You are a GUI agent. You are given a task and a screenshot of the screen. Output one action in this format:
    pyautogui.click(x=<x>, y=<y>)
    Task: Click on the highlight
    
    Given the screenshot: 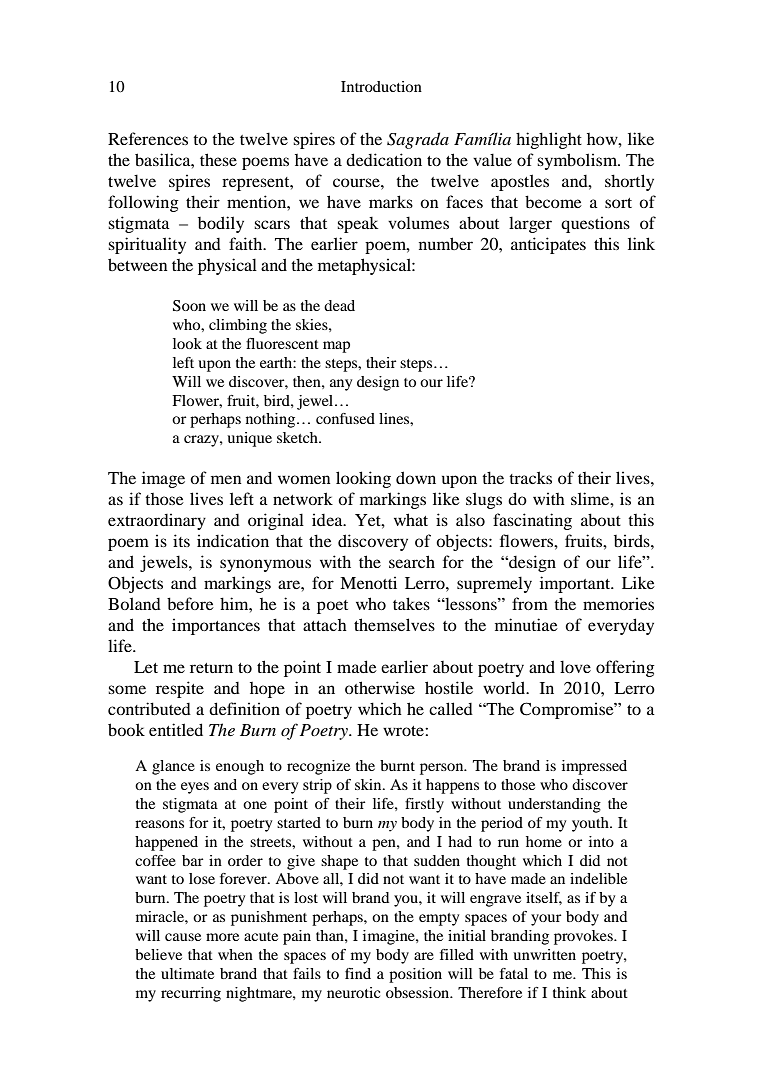 What is the action you would take?
    pyautogui.click(x=549, y=140)
